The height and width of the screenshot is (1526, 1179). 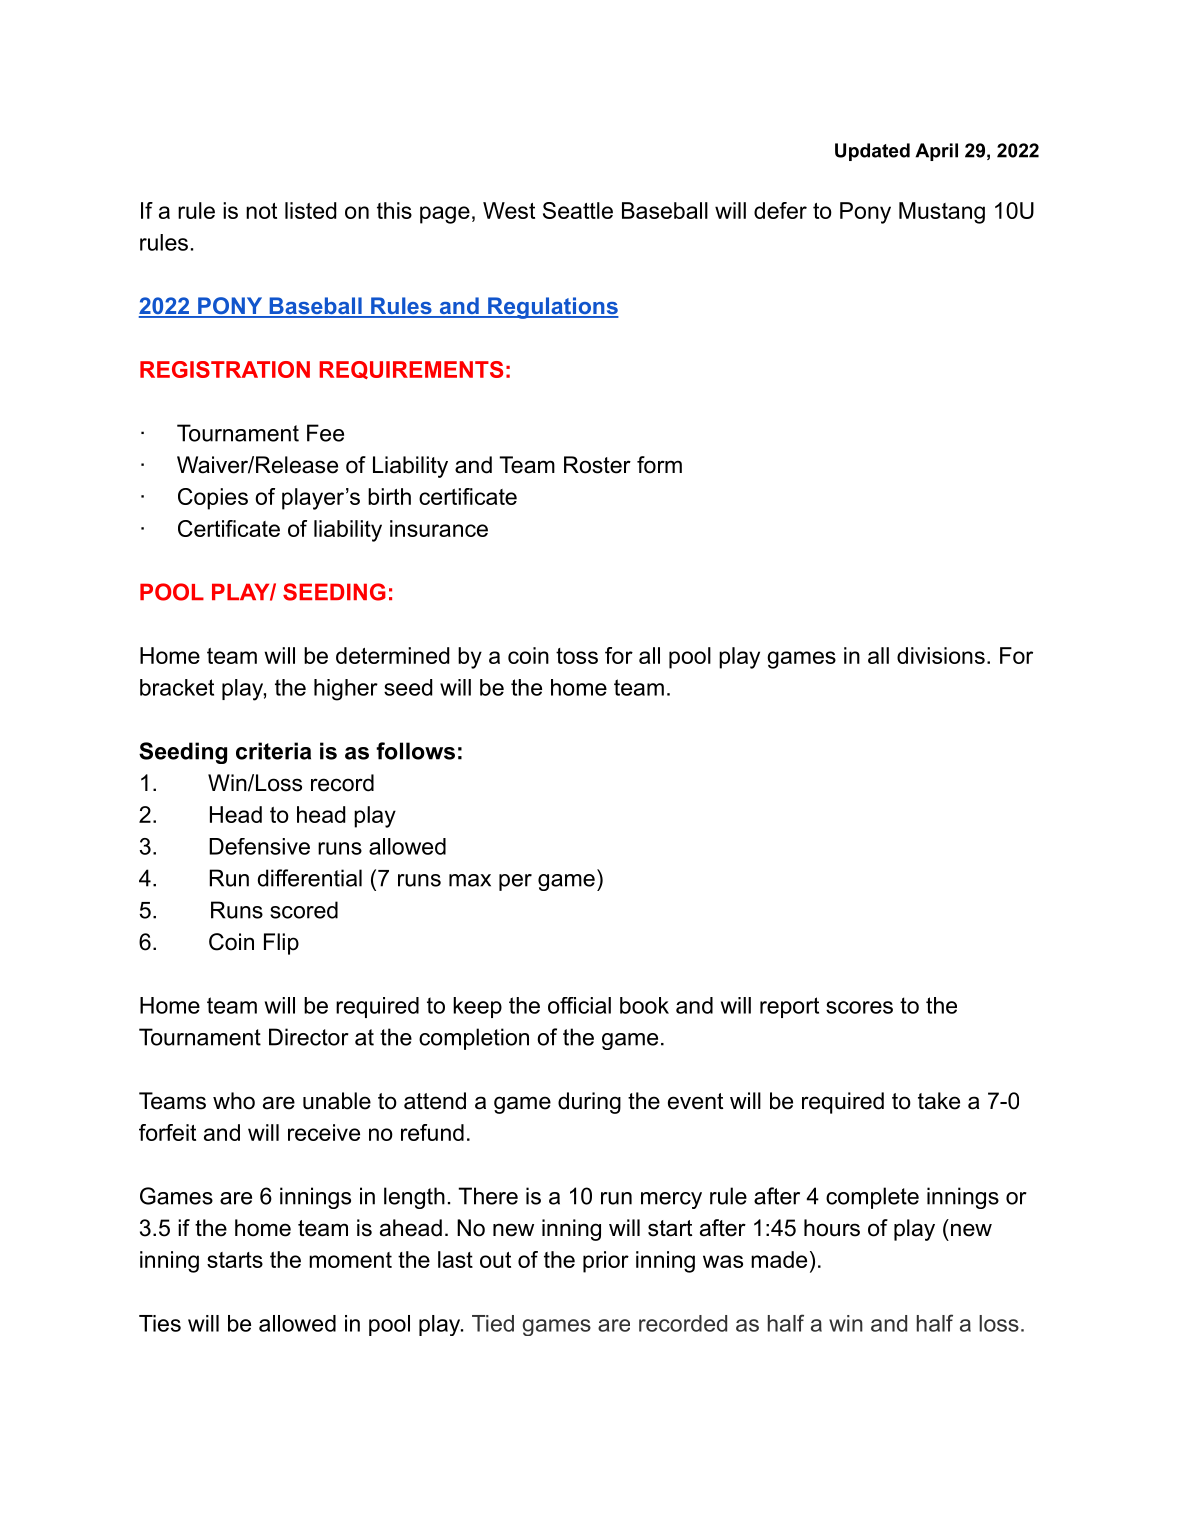 What do you see at coordinates (859, 1007) in the screenshot?
I see `scores` at bounding box center [859, 1007].
